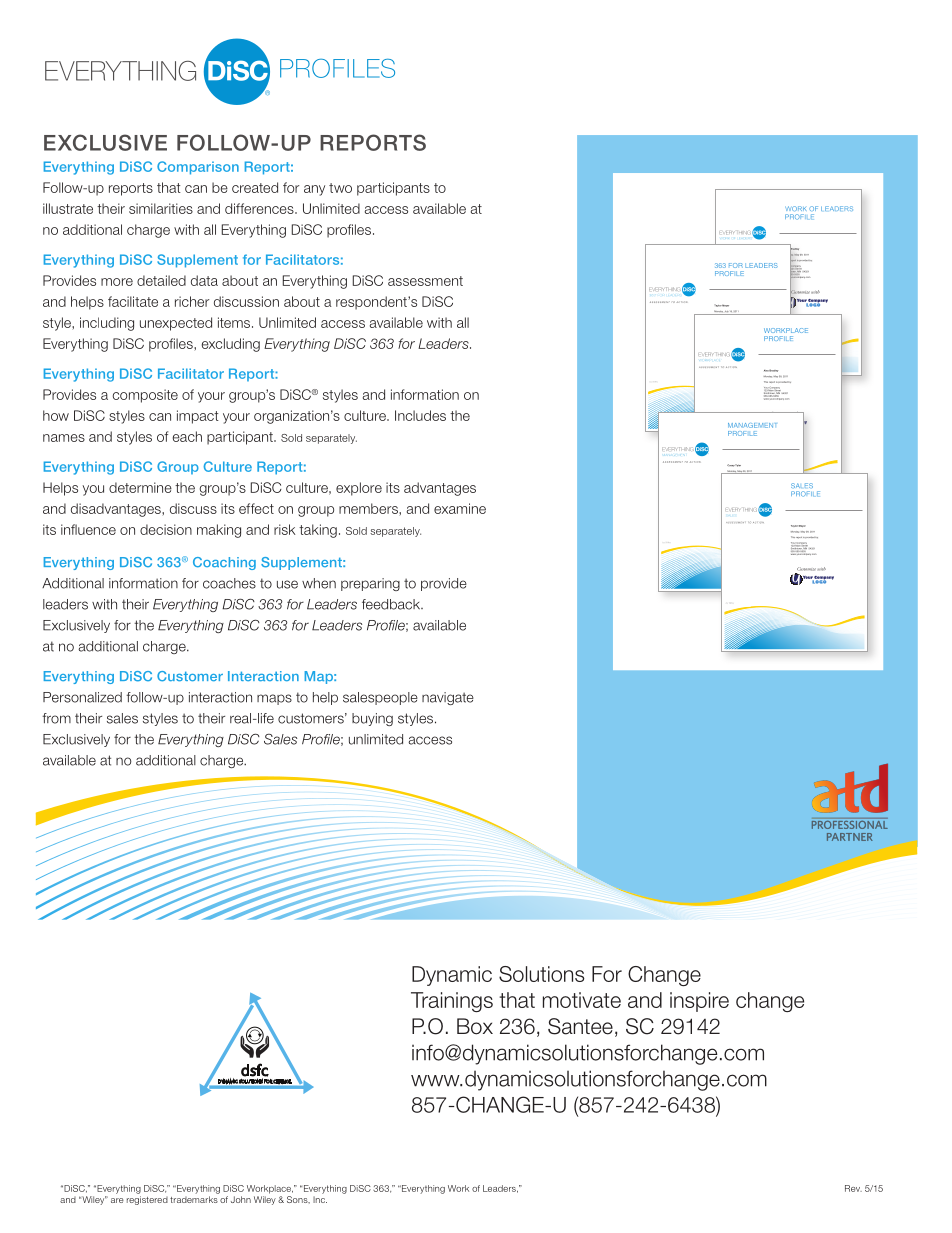 The width and height of the page is (952, 1233). What do you see at coordinates (425, 281) in the page?
I see `assessment` at bounding box center [425, 281].
